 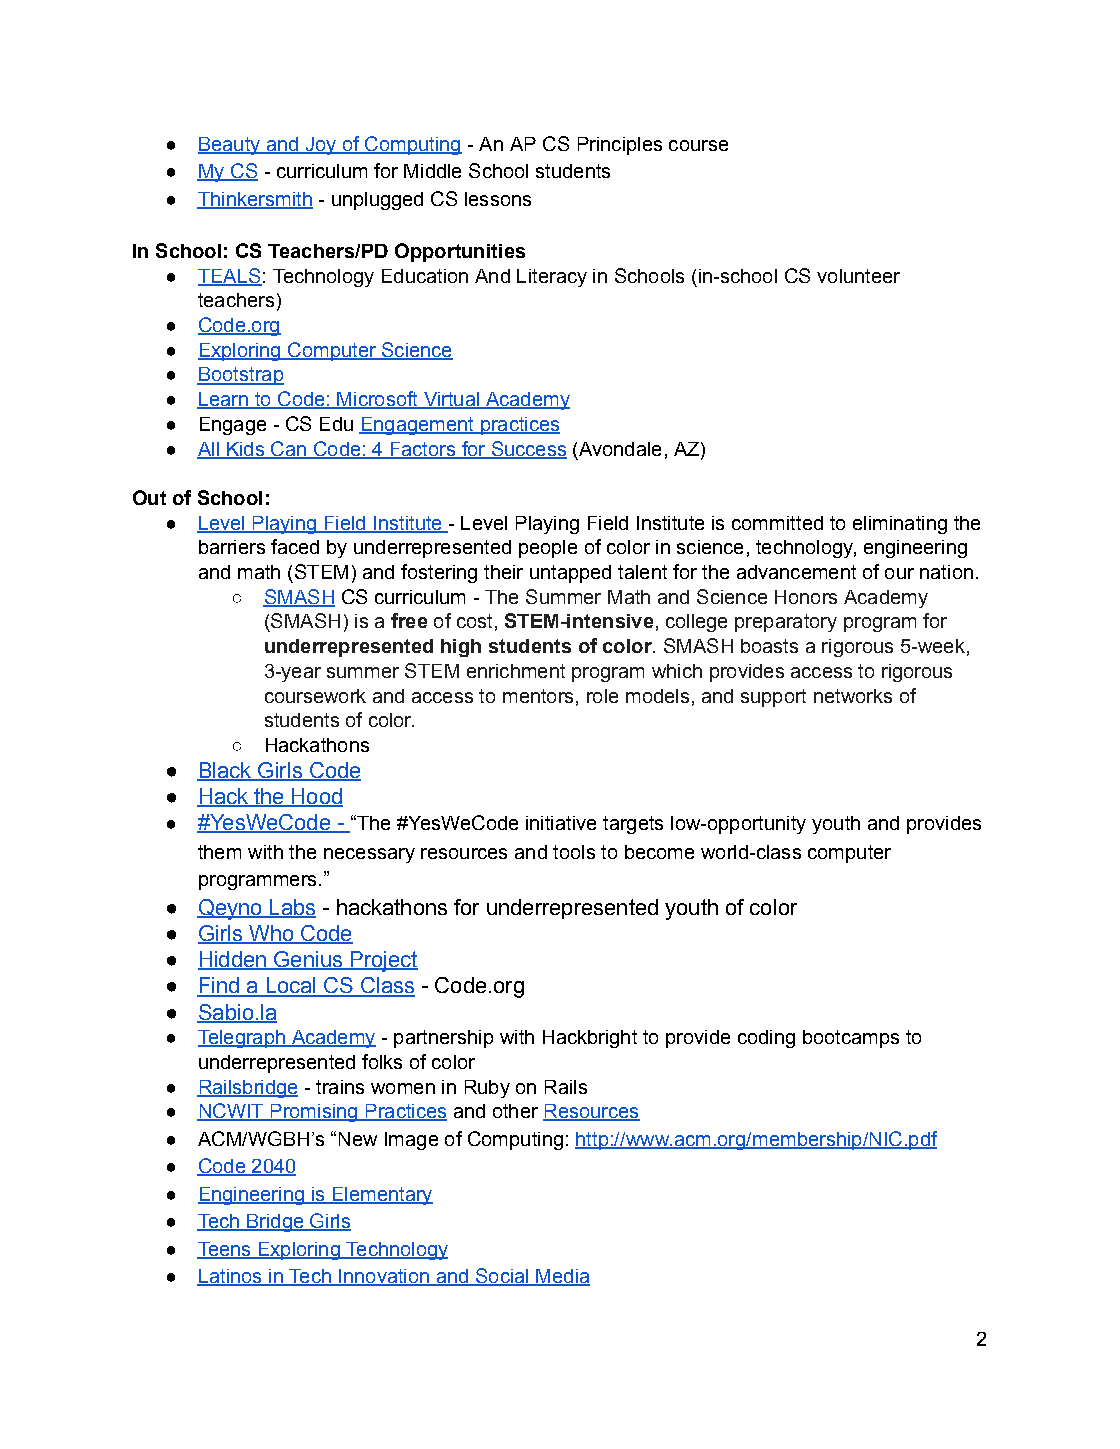 I want to click on faced, so click(x=295, y=546).
